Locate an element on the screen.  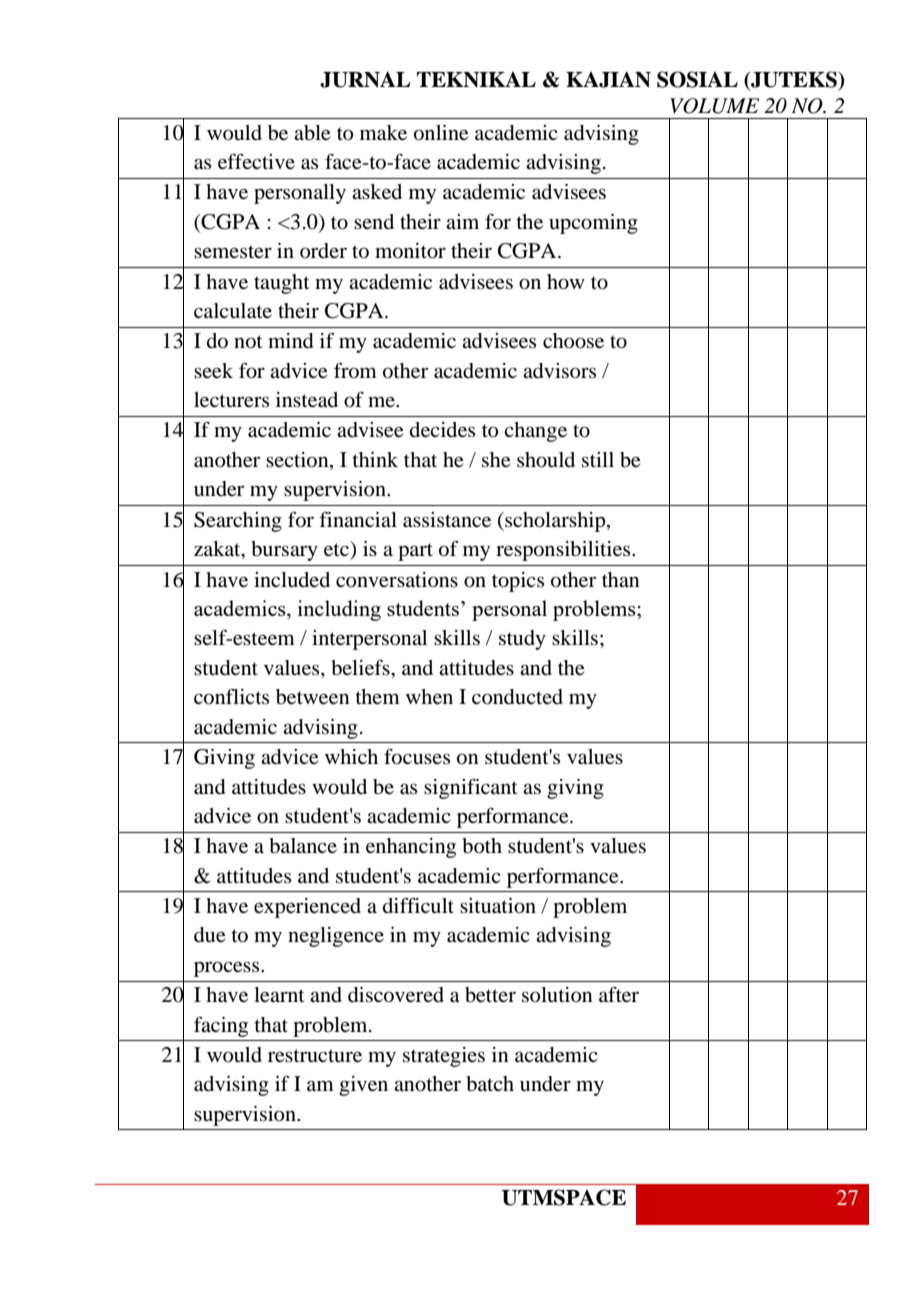
instead is located at coordinates (307, 400).
